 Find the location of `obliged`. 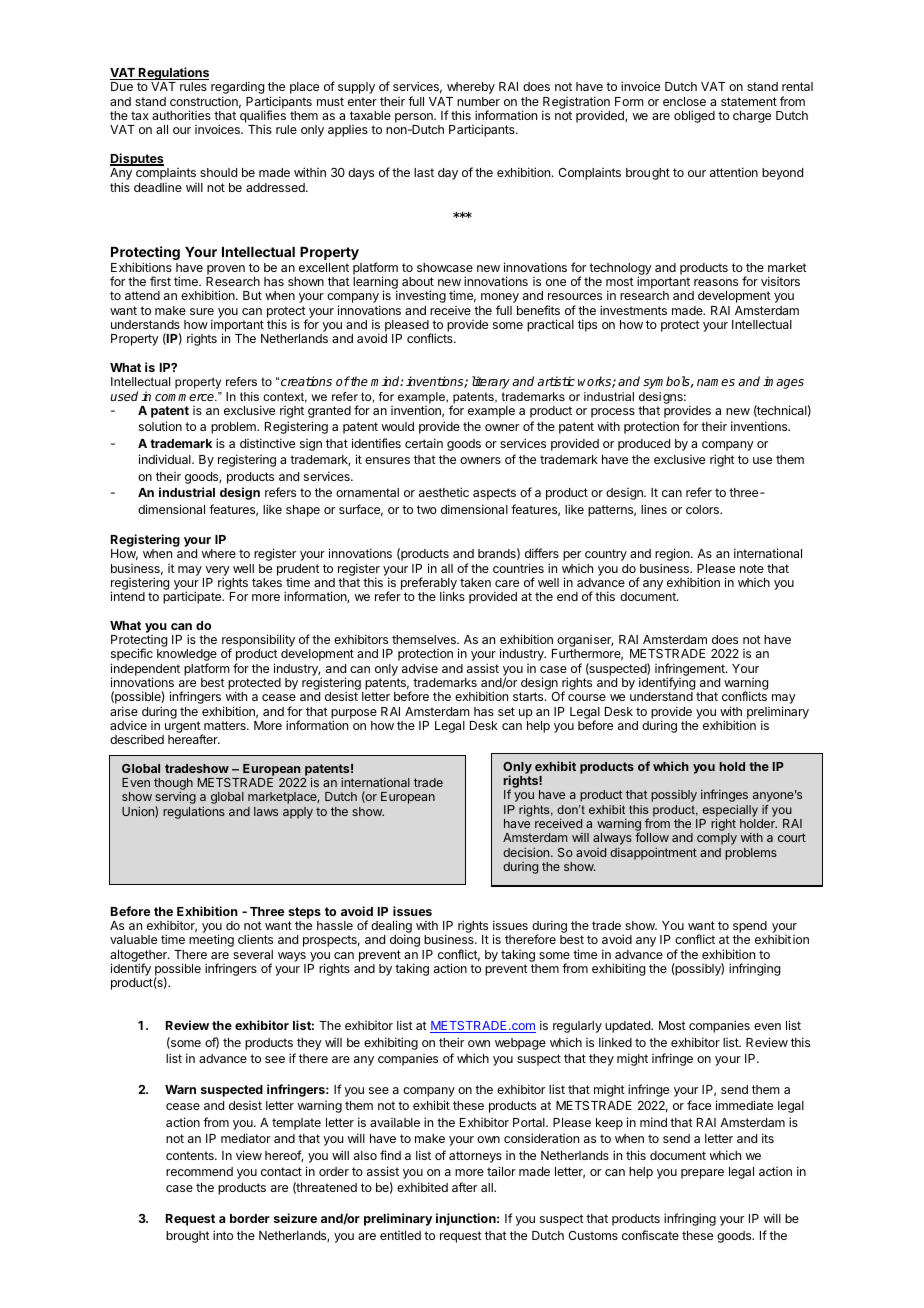

obliged is located at coordinates (694, 116).
